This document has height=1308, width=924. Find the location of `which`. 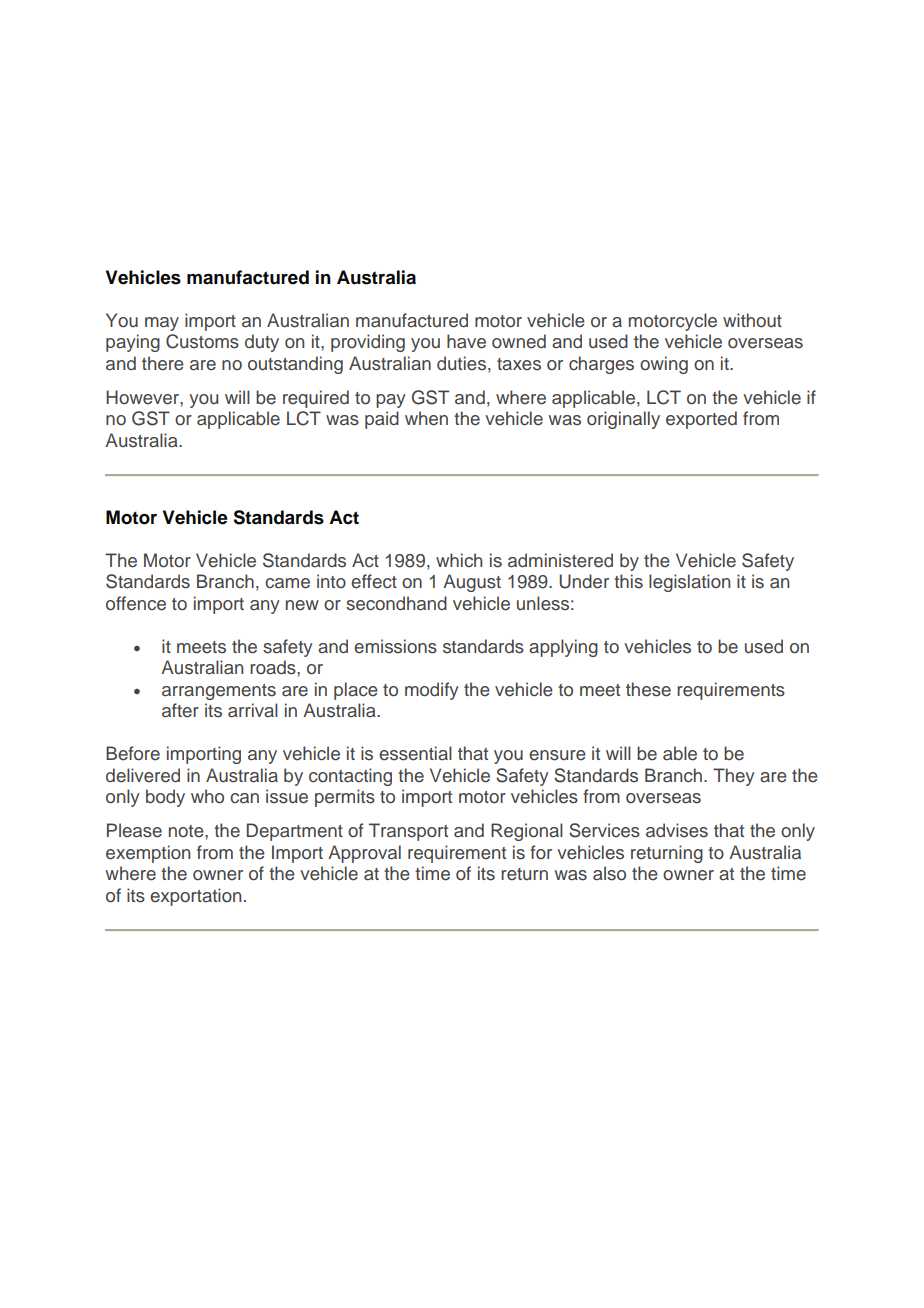

which is located at coordinates (459, 560).
